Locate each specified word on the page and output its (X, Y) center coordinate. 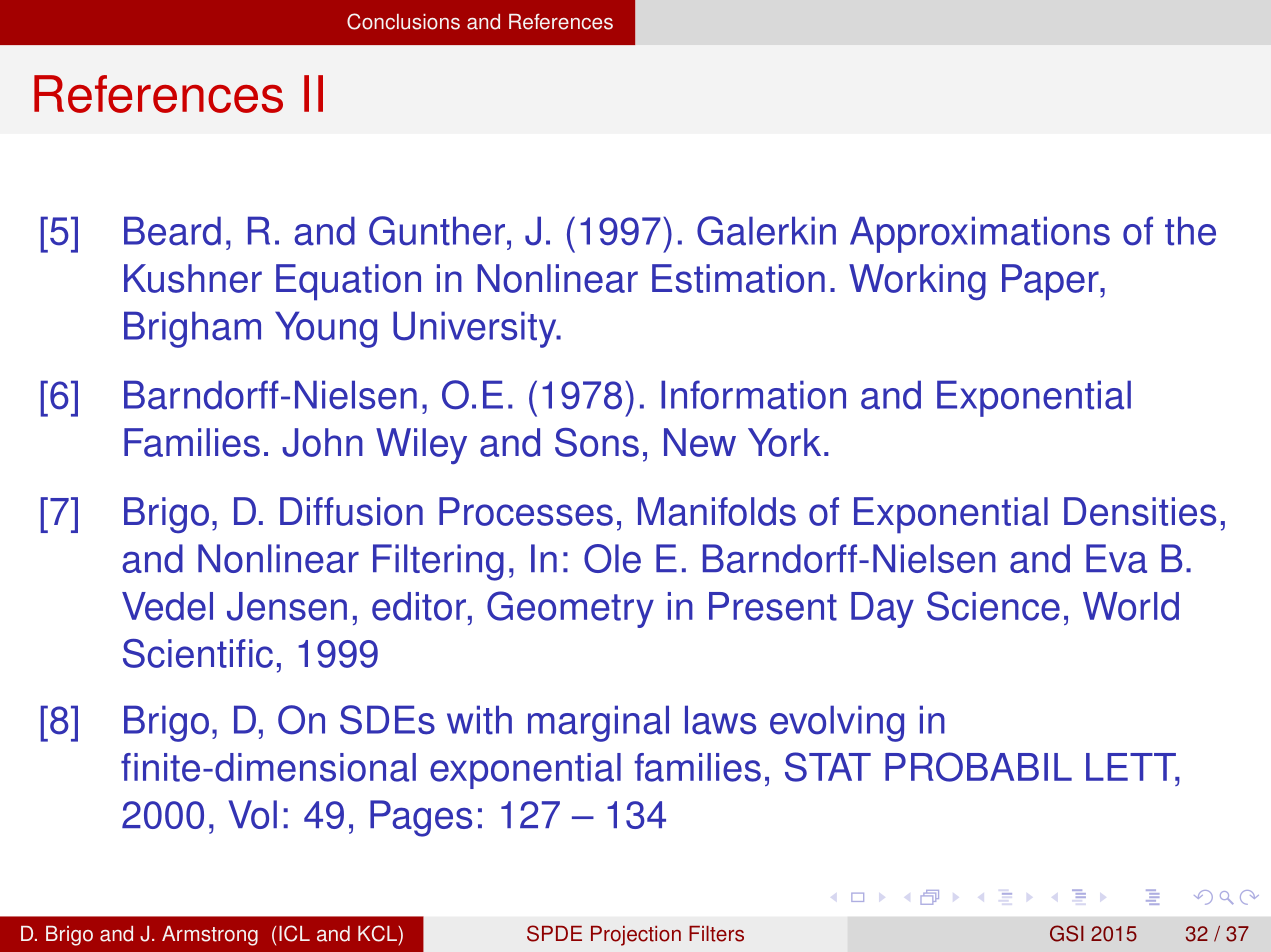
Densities (1140, 511)
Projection (636, 936)
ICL (294, 933)
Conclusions (403, 21)
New (700, 442)
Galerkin (766, 231)
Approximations (980, 234)
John (322, 442)
